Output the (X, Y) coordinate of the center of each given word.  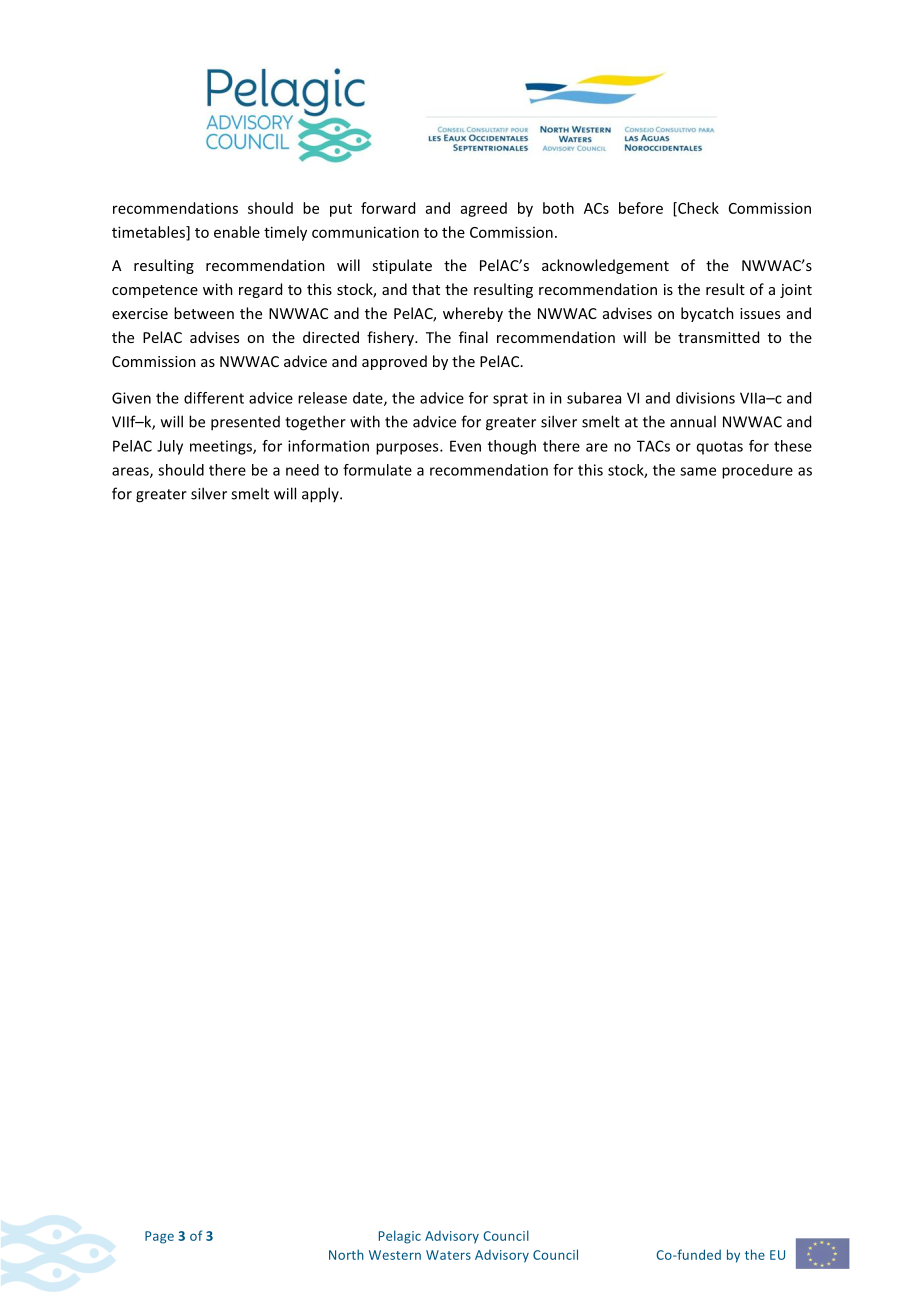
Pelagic (400, 1237)
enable (237, 232)
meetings (222, 447)
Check (697, 209)
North (346, 1254)
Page (159, 1237)
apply (321, 495)
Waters (448, 1255)
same (698, 471)
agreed (484, 209)
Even (465, 446)
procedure (757, 471)
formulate (377, 470)
